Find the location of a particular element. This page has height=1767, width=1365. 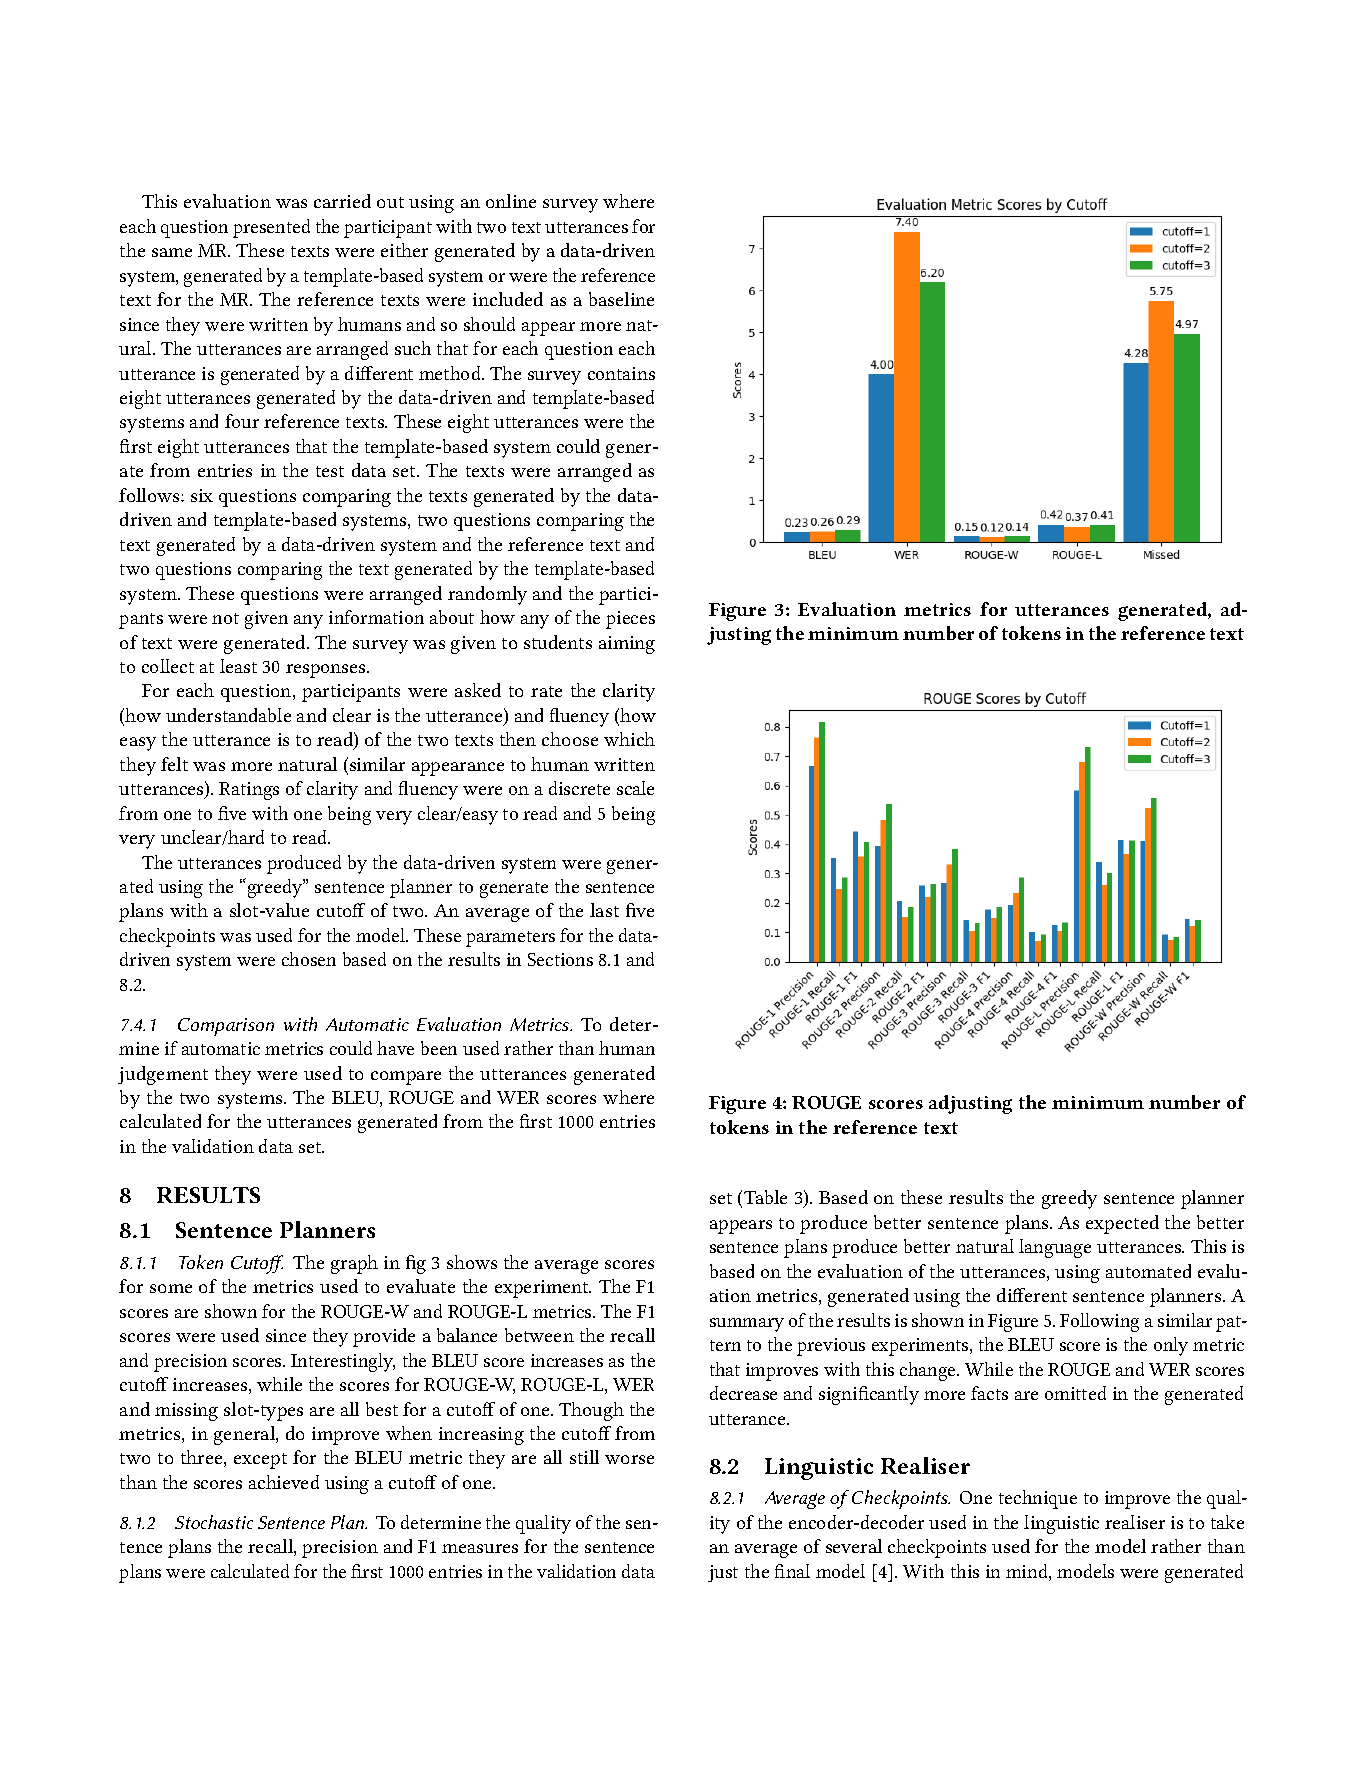

final is located at coordinates (792, 1571).
